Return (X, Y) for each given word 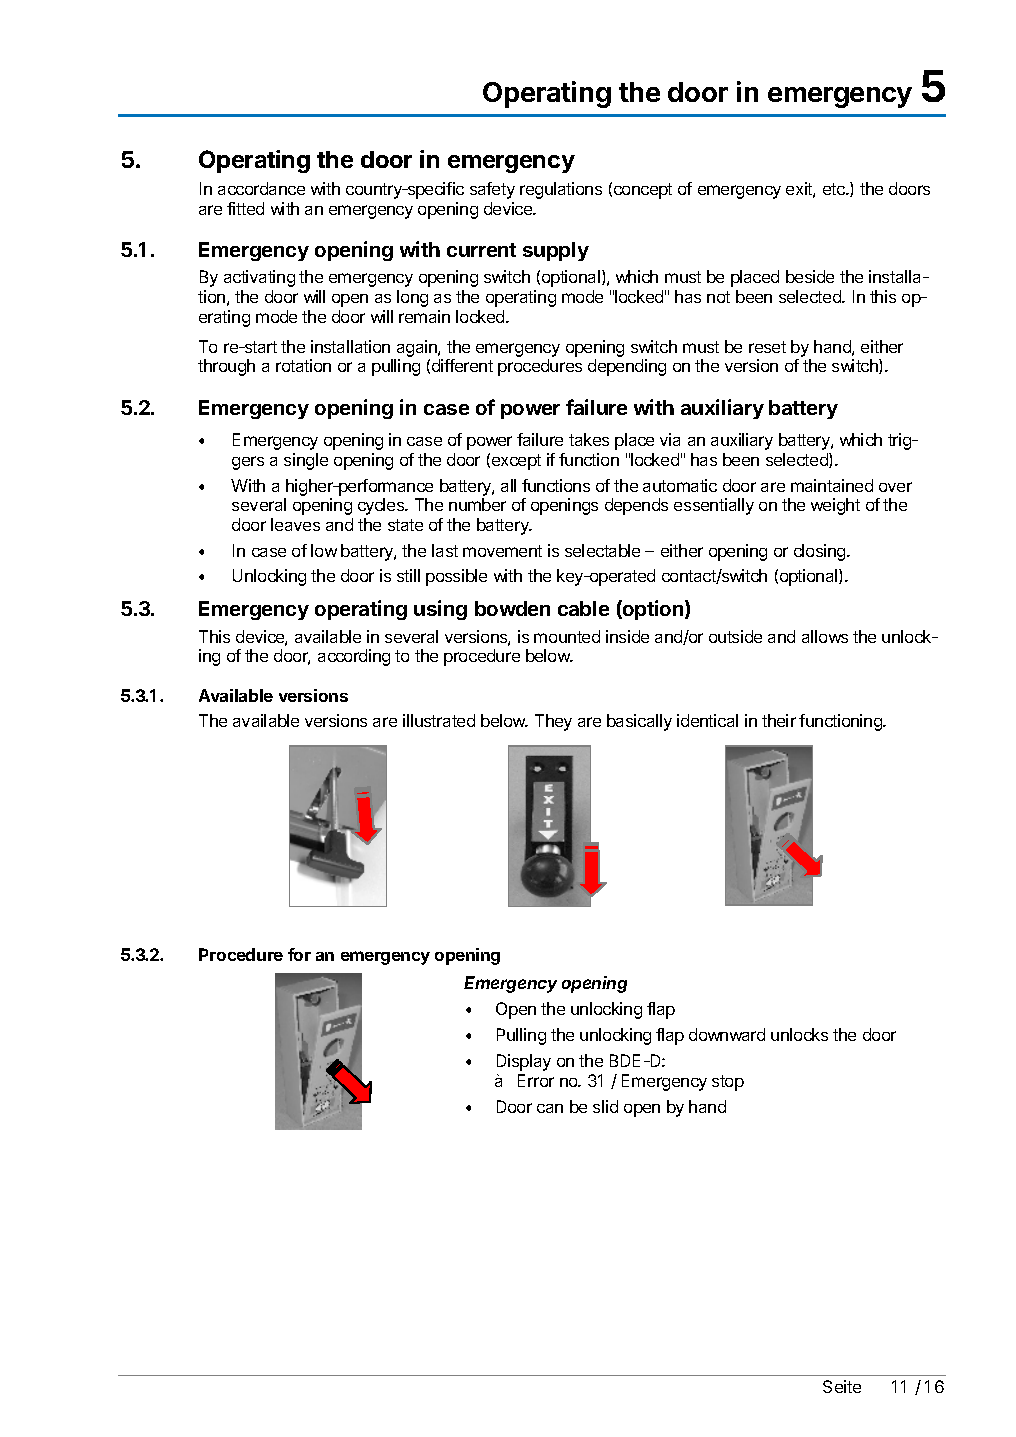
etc (835, 189)
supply (556, 251)
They (553, 722)
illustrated (439, 720)
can (550, 1108)
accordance (261, 188)
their (779, 720)
